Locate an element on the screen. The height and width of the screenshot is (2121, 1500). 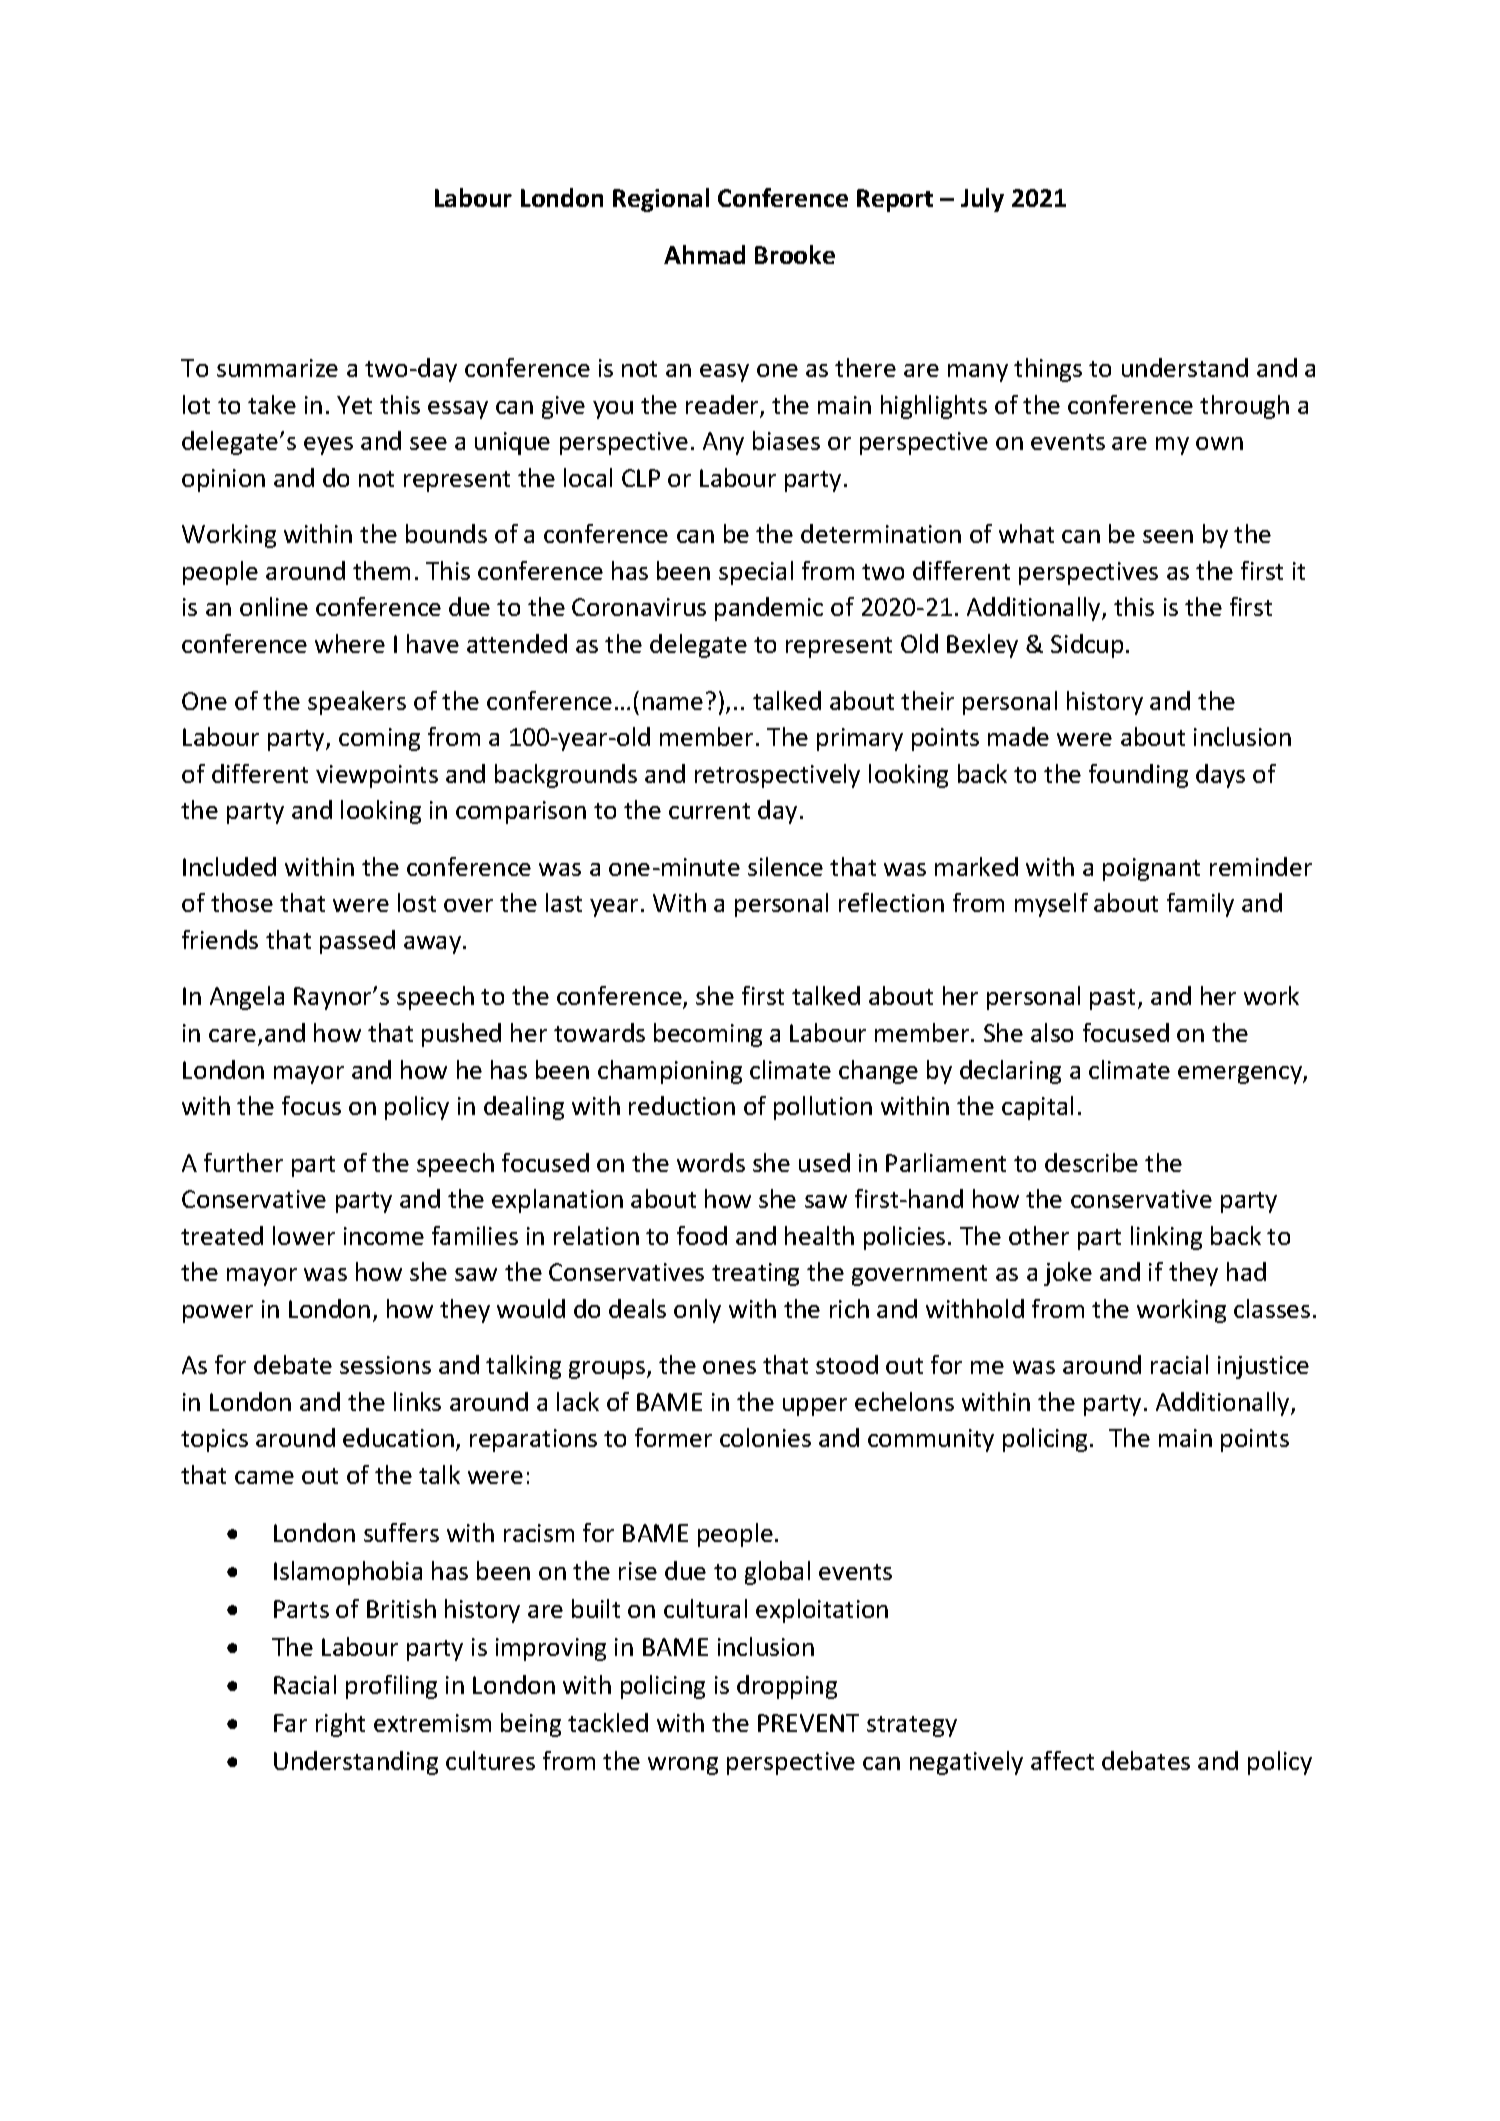
right is located at coordinates (340, 1725).
